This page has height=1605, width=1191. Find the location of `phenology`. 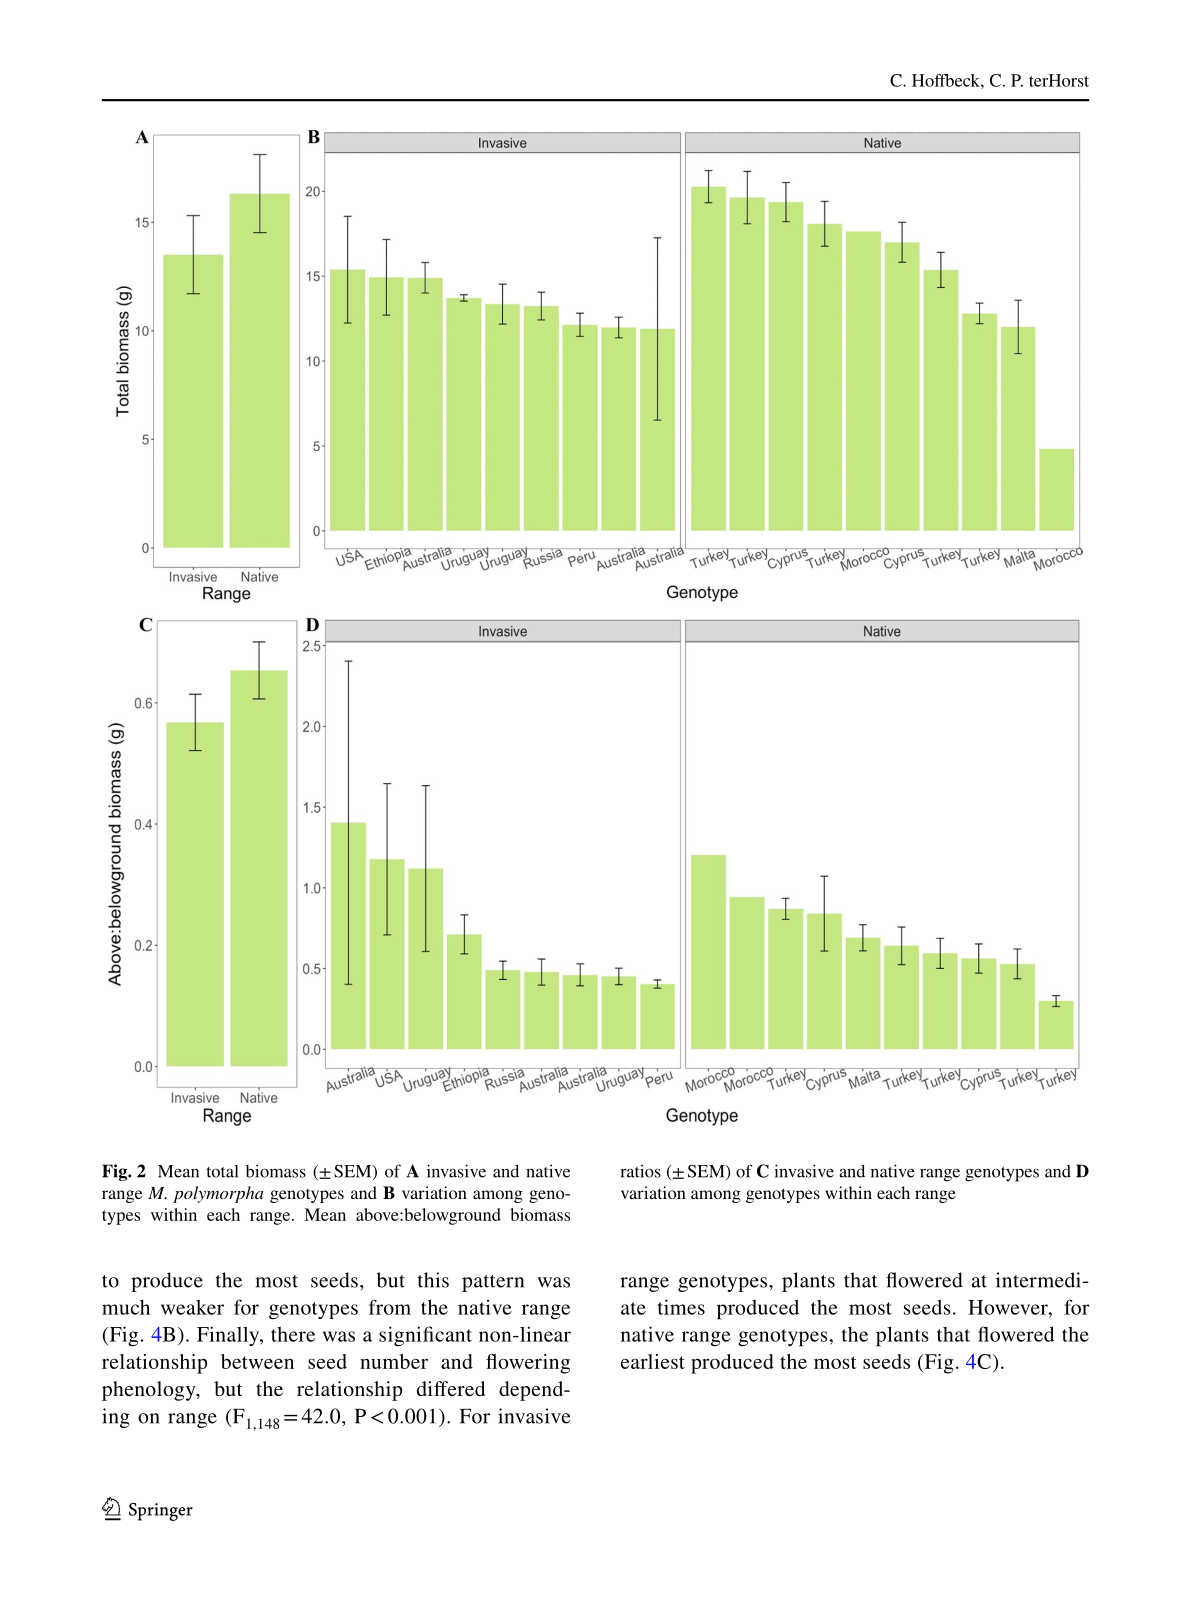

phenology is located at coordinates (150, 1391).
